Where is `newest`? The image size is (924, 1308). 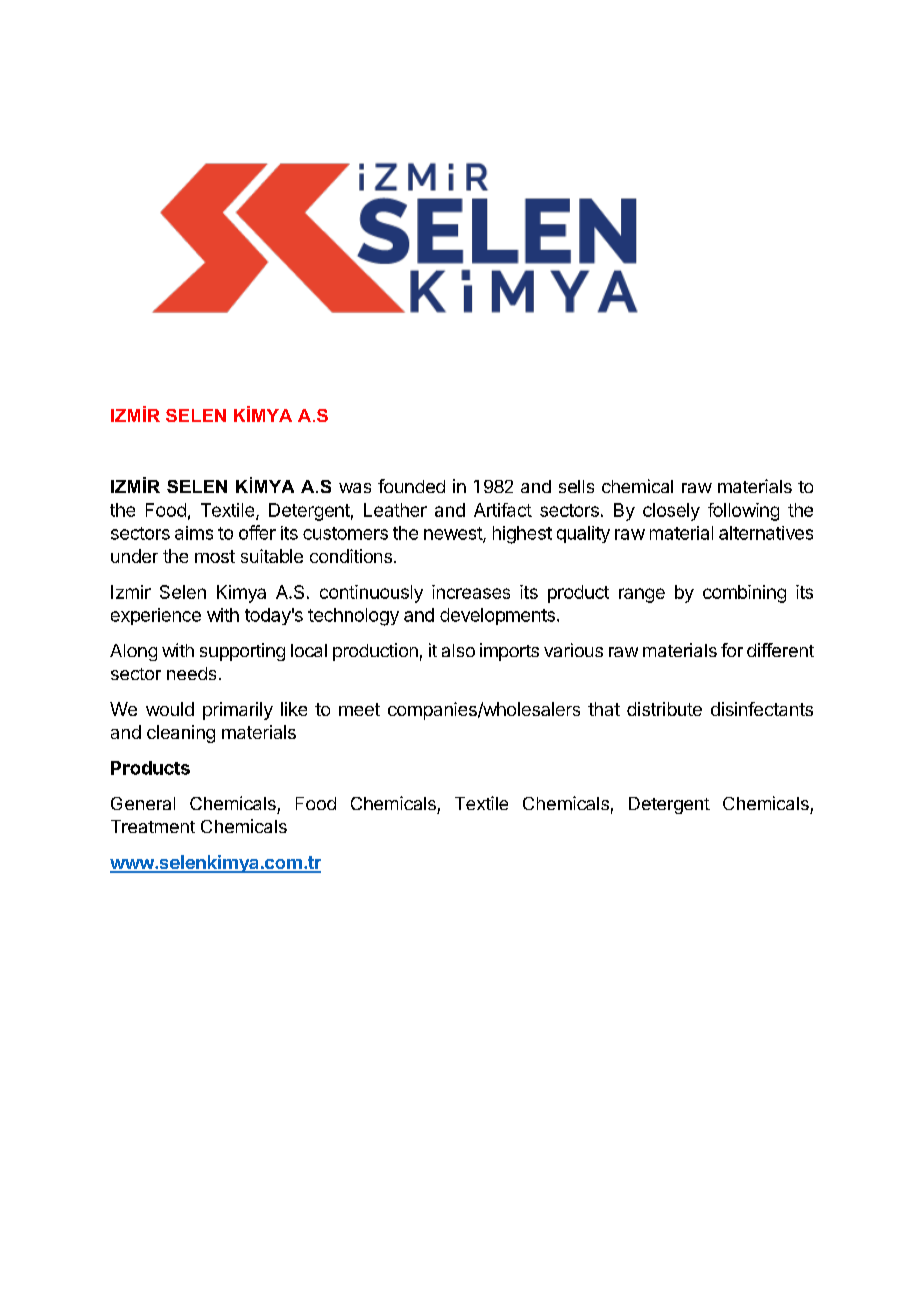 newest is located at coordinates (454, 534).
